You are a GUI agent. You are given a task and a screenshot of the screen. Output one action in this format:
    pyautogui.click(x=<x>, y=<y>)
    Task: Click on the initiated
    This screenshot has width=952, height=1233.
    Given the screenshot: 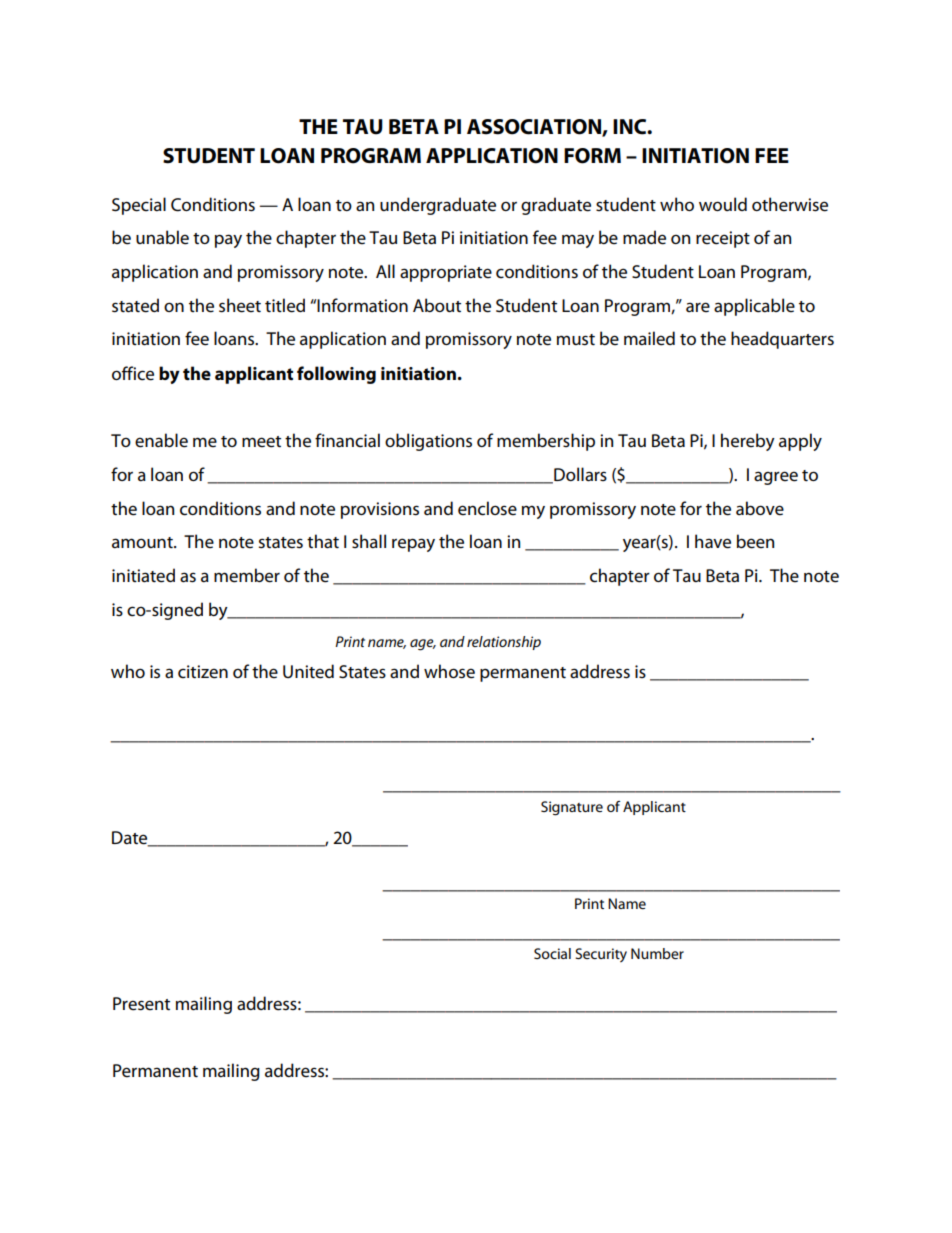 What is the action you would take?
    pyautogui.click(x=143, y=575)
